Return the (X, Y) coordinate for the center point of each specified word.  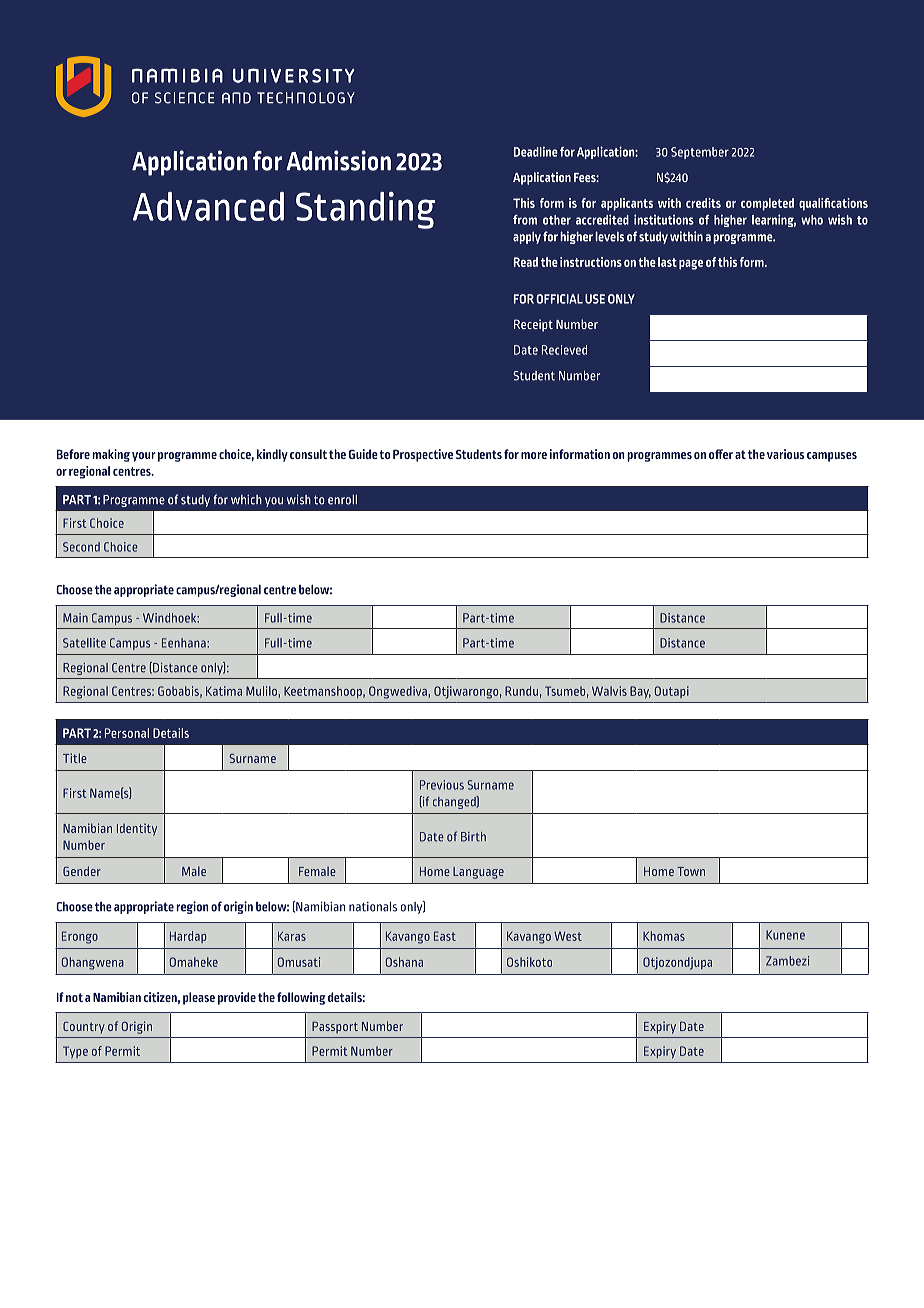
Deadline (536, 151)
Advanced (208, 206)
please (199, 998)
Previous (442, 785)
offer (721, 454)
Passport (335, 1027)
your (144, 457)
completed (767, 204)
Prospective (423, 455)
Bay (640, 692)
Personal (127, 733)
